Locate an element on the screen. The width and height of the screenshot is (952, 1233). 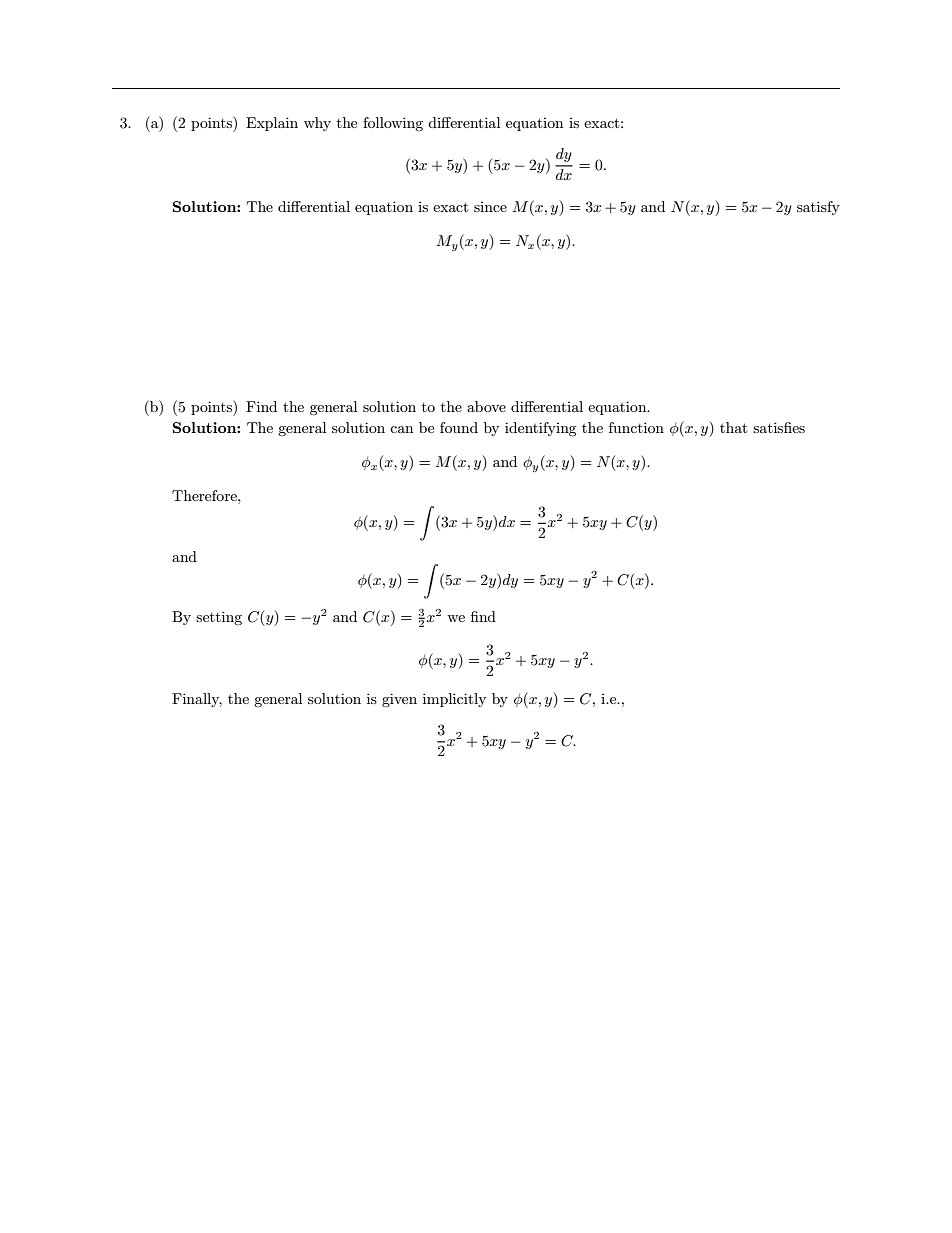
can is located at coordinates (401, 429).
